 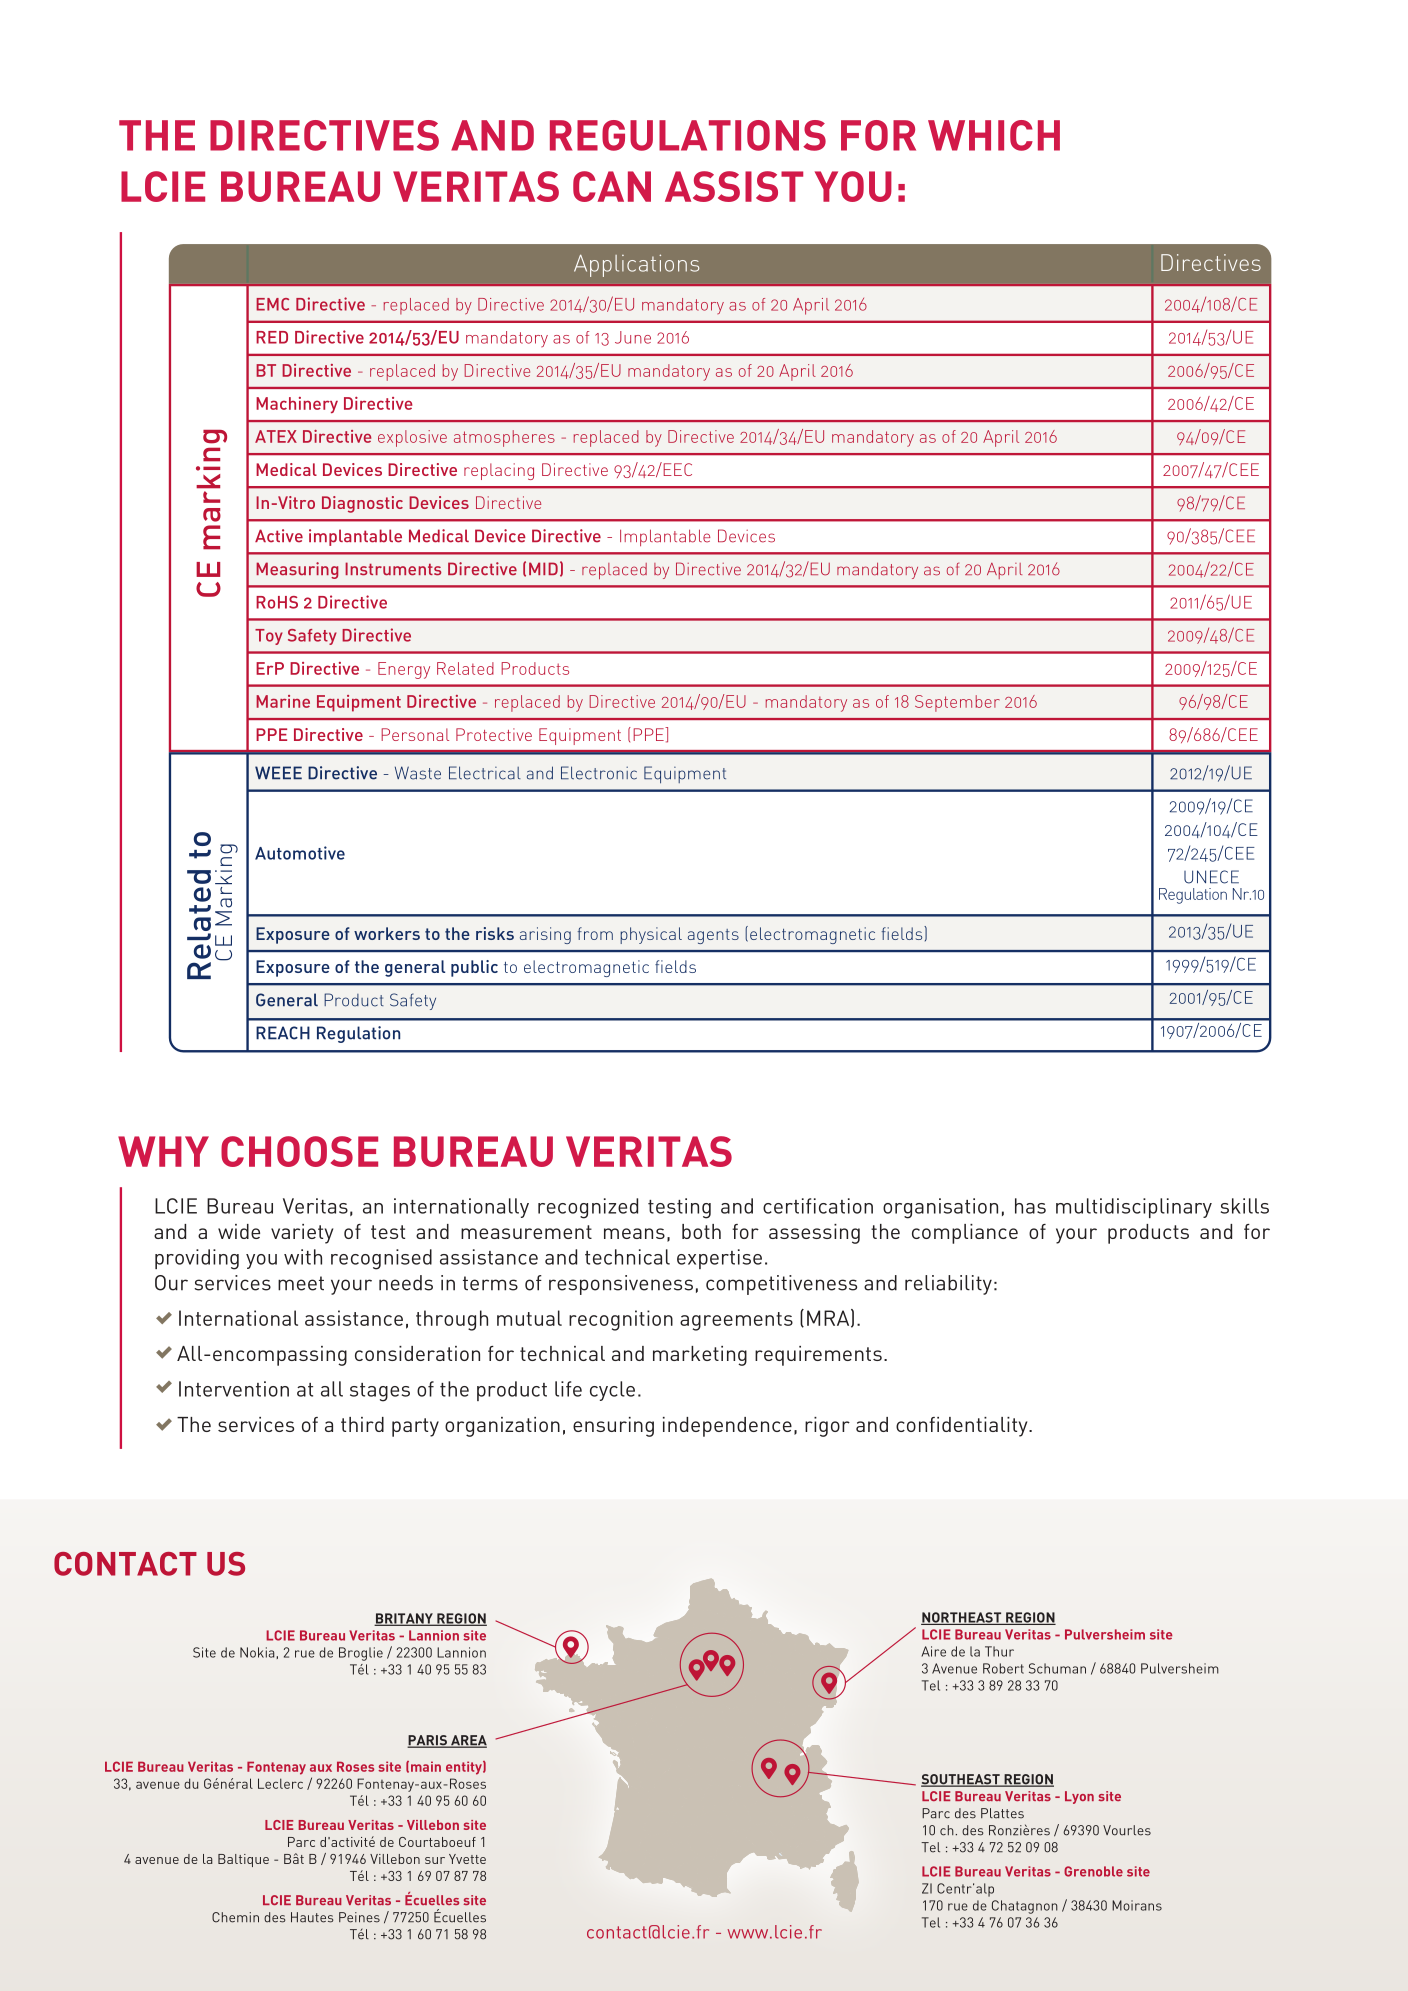 What do you see at coordinates (283, 1033) in the document?
I see `REACH` at bounding box center [283, 1033].
